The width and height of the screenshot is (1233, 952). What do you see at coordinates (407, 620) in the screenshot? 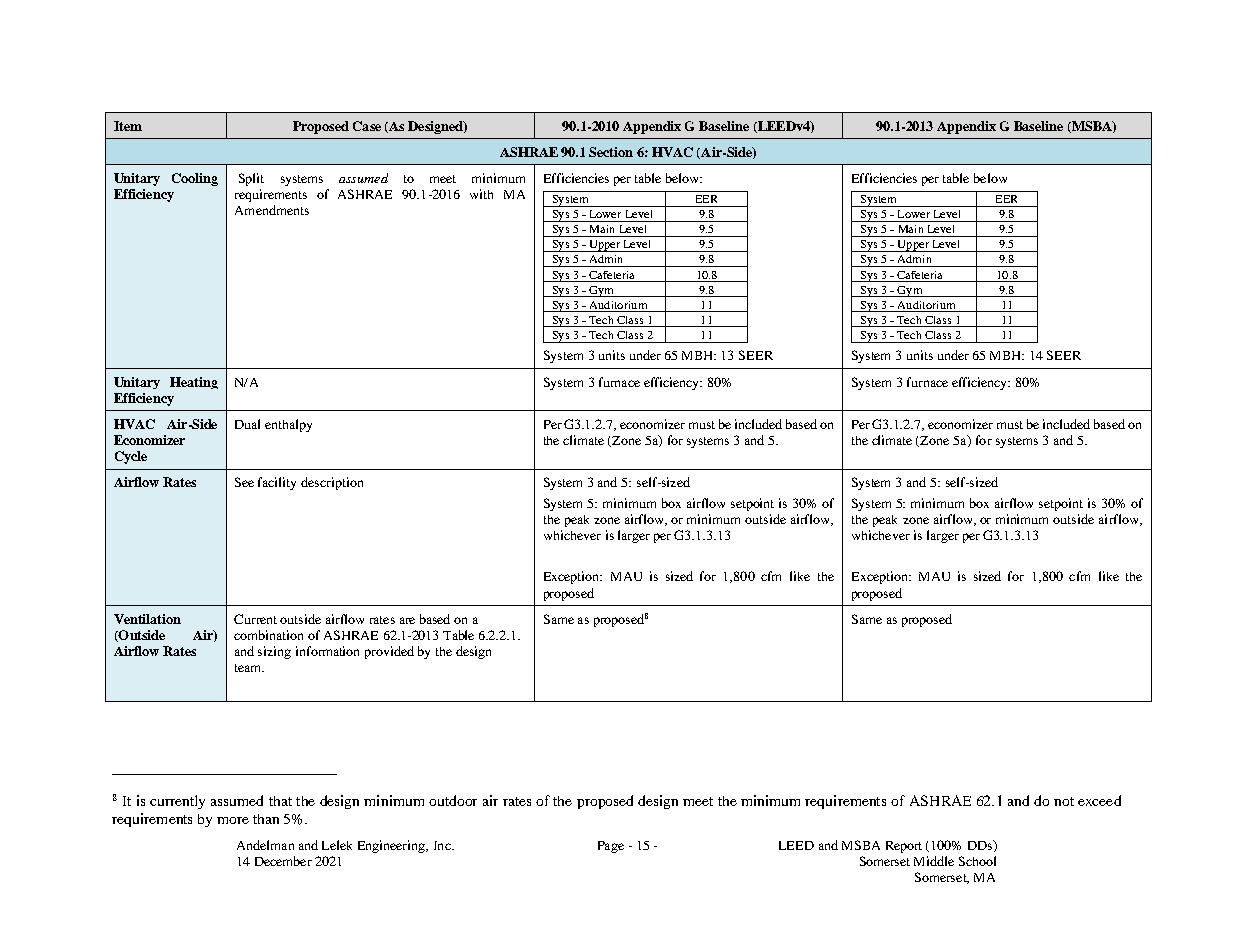
I see `are` at bounding box center [407, 620].
